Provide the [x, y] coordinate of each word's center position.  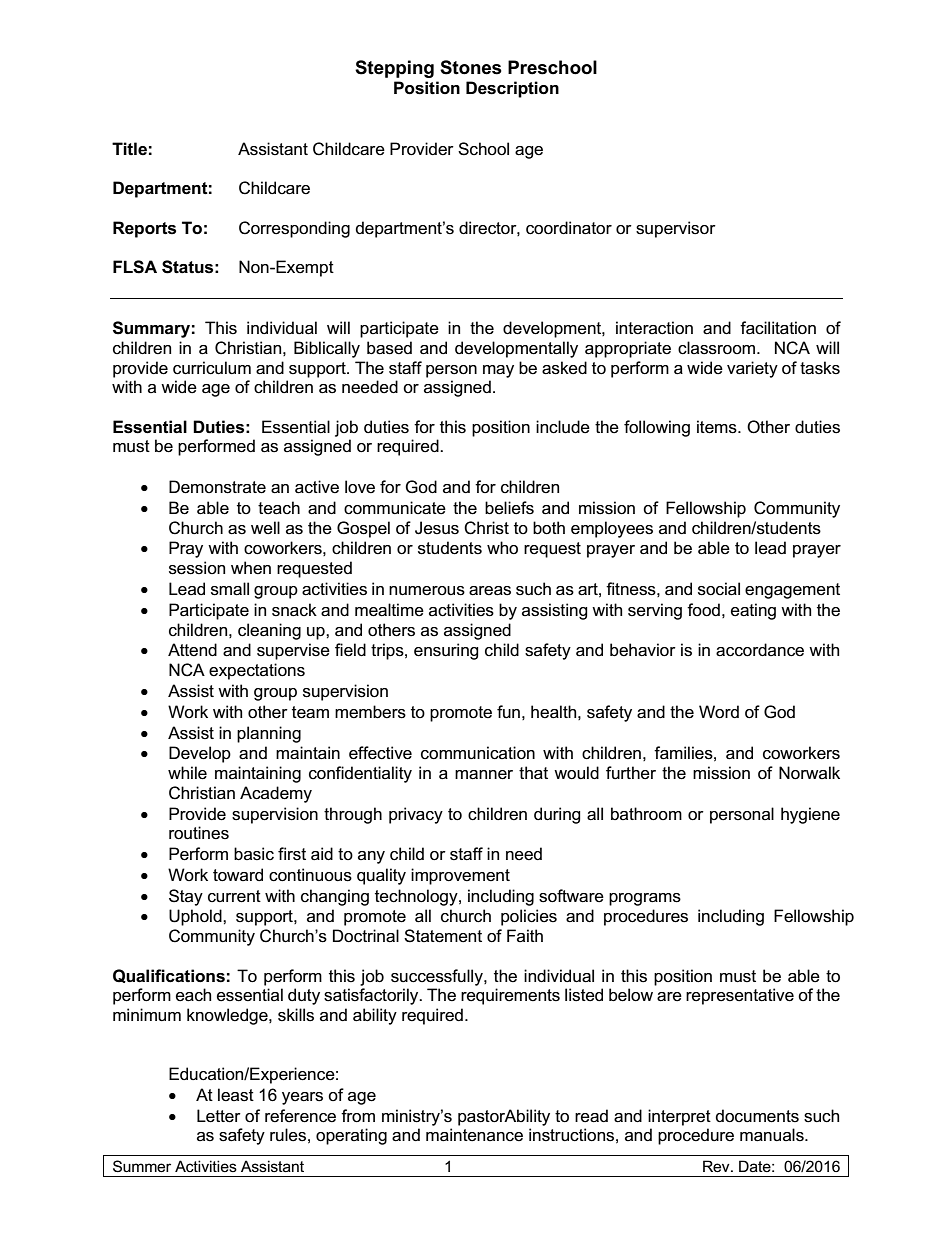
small [230, 589]
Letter [219, 1116]
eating [753, 611]
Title [129, 148]
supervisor [676, 229]
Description [512, 89]
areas [490, 591]
